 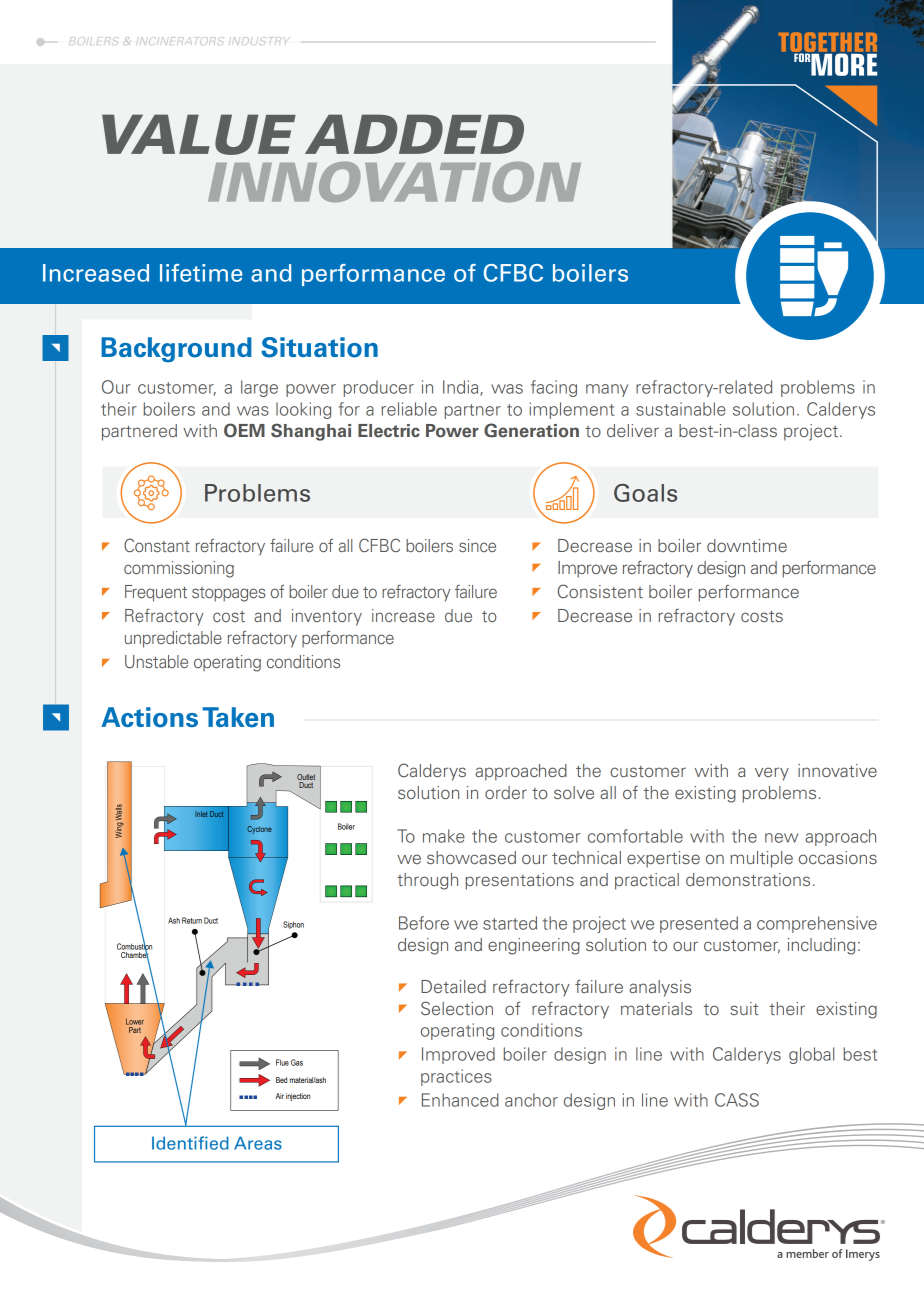 I want to click on India, so click(x=462, y=388).
